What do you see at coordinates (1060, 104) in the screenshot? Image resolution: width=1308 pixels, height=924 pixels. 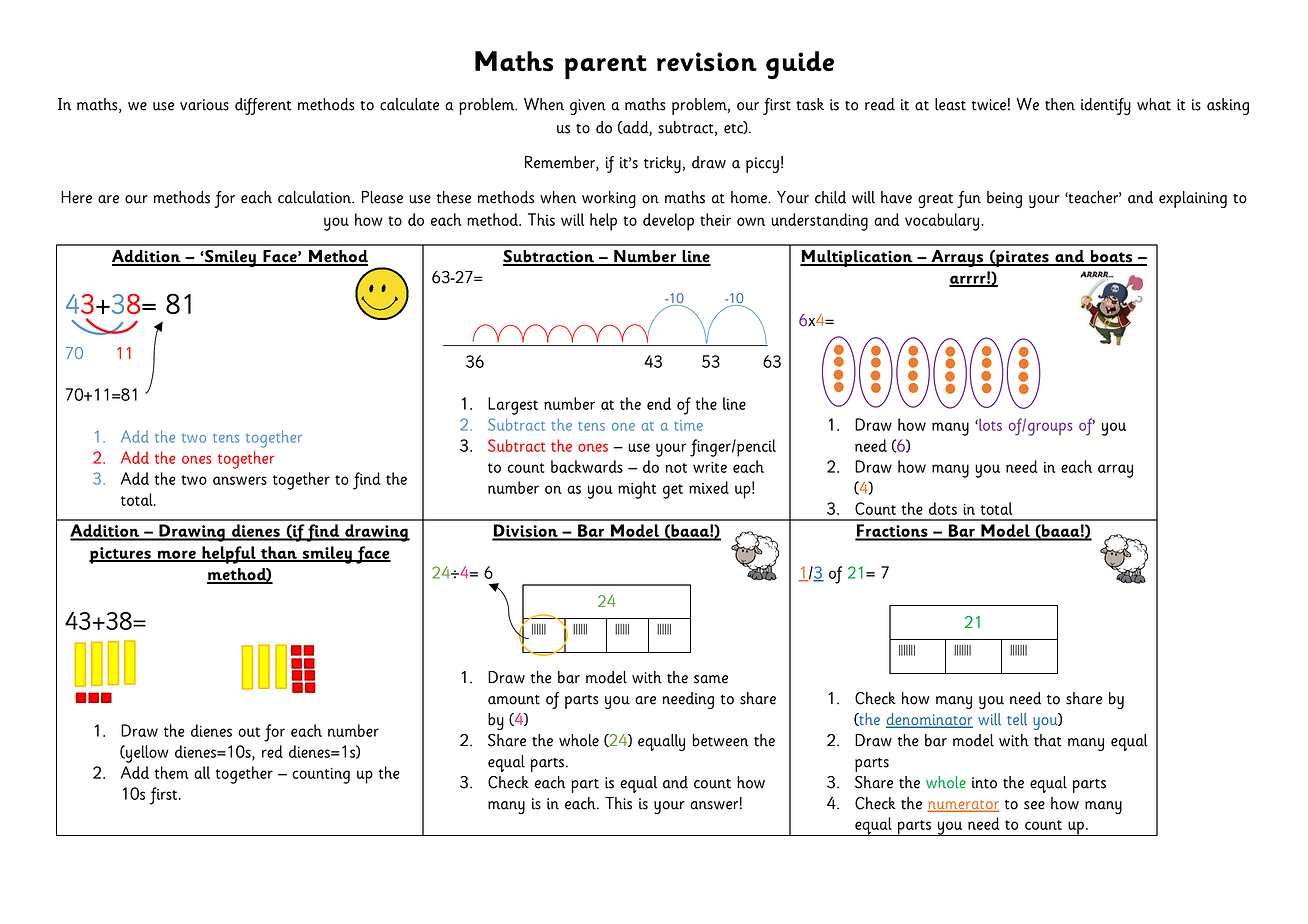 I see `then` at bounding box center [1060, 104].
